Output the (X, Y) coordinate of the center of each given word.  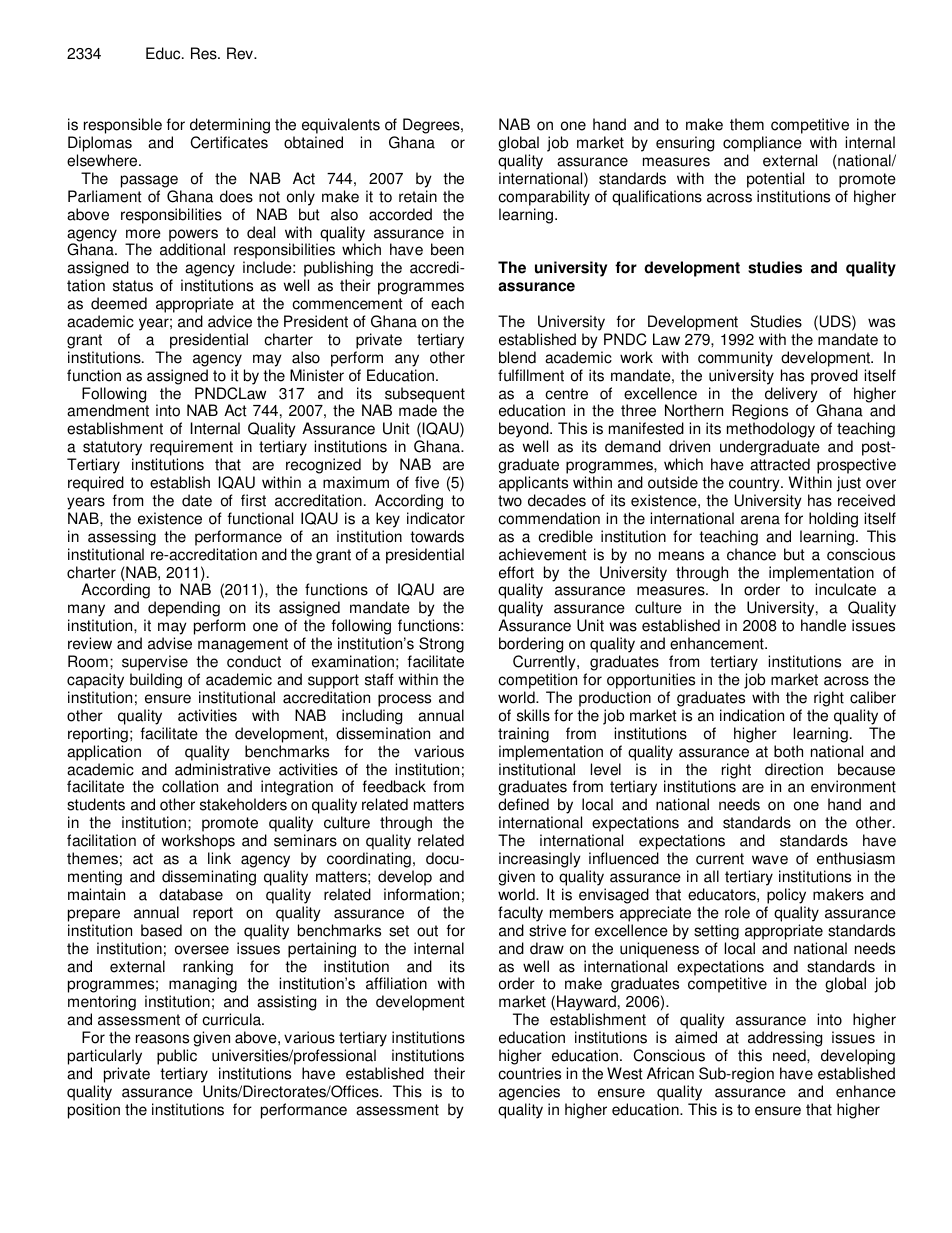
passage (149, 181)
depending (184, 610)
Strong (441, 646)
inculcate (845, 589)
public (177, 1057)
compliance (762, 145)
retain (418, 196)
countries (529, 1073)
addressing (785, 1039)
